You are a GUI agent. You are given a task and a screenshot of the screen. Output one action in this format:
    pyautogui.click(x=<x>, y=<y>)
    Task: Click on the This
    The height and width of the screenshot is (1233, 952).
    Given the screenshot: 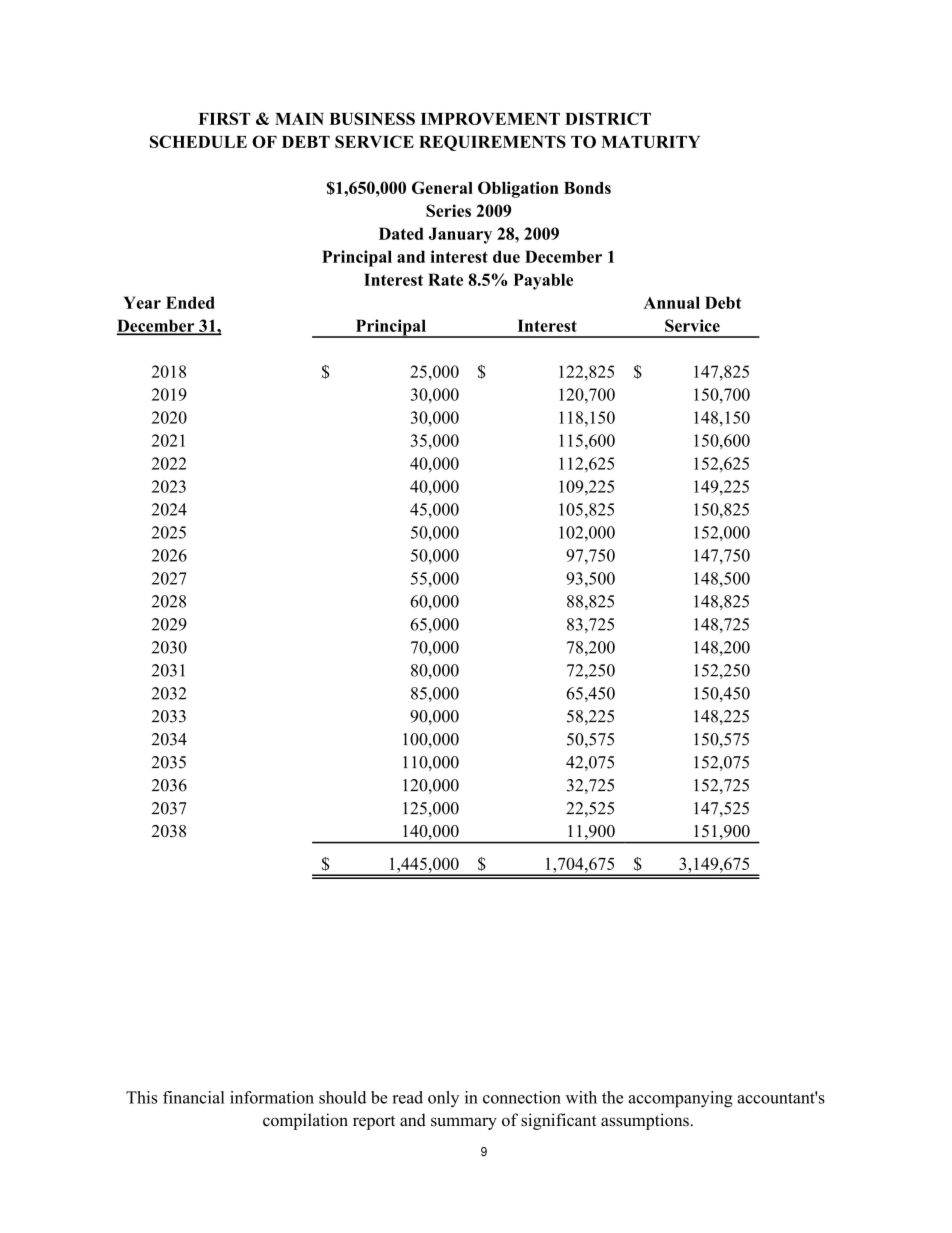 What is the action you would take?
    pyautogui.click(x=141, y=1097)
